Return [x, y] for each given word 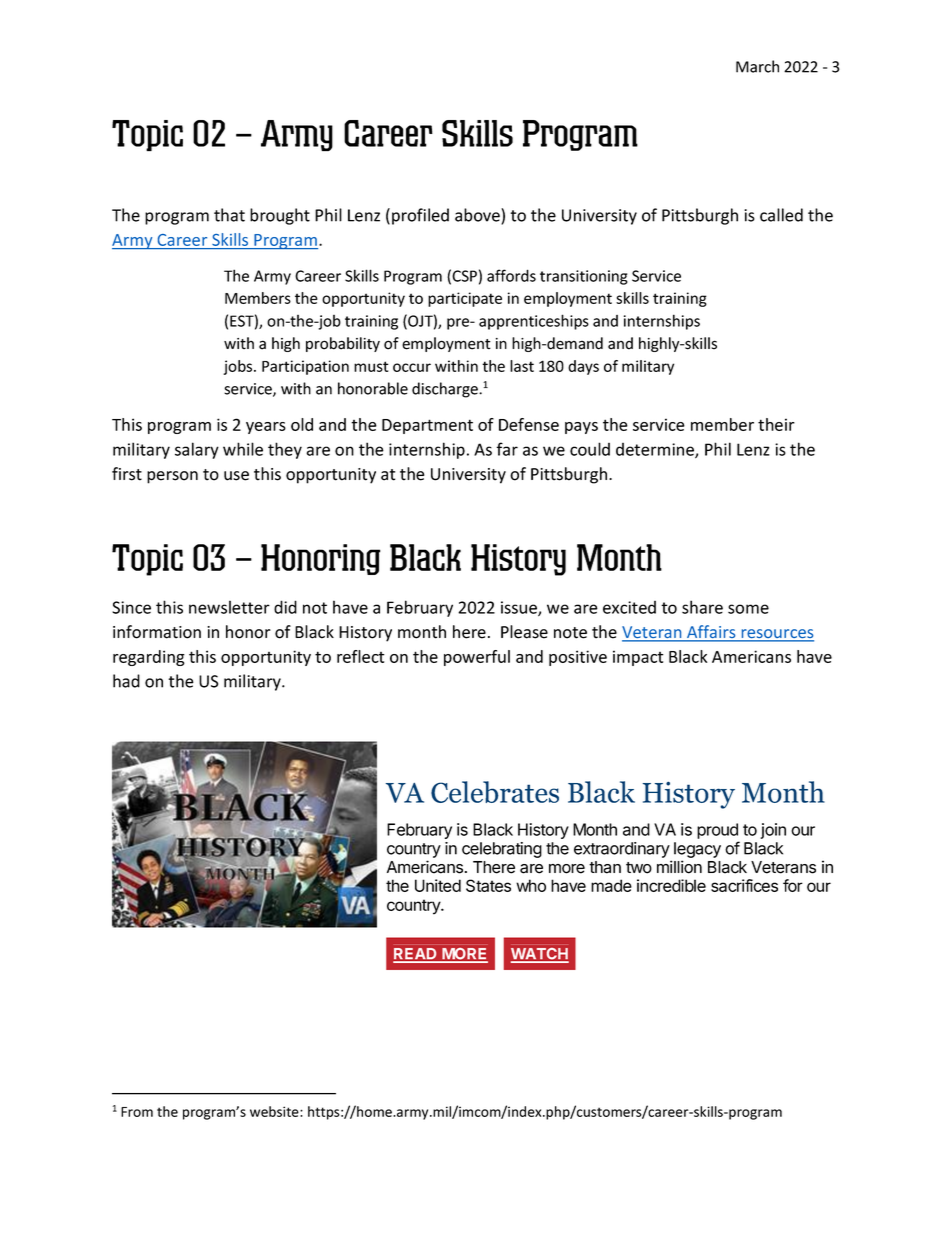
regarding [149, 658]
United [438, 885]
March [757, 66]
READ [416, 955]
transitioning [584, 277]
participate [465, 299]
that [229, 215]
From [137, 1112]
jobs [239, 367]
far [507, 449]
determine [656, 450]
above [478, 216]
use [236, 476]
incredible [671, 885]
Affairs [711, 633]
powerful [477, 658]
